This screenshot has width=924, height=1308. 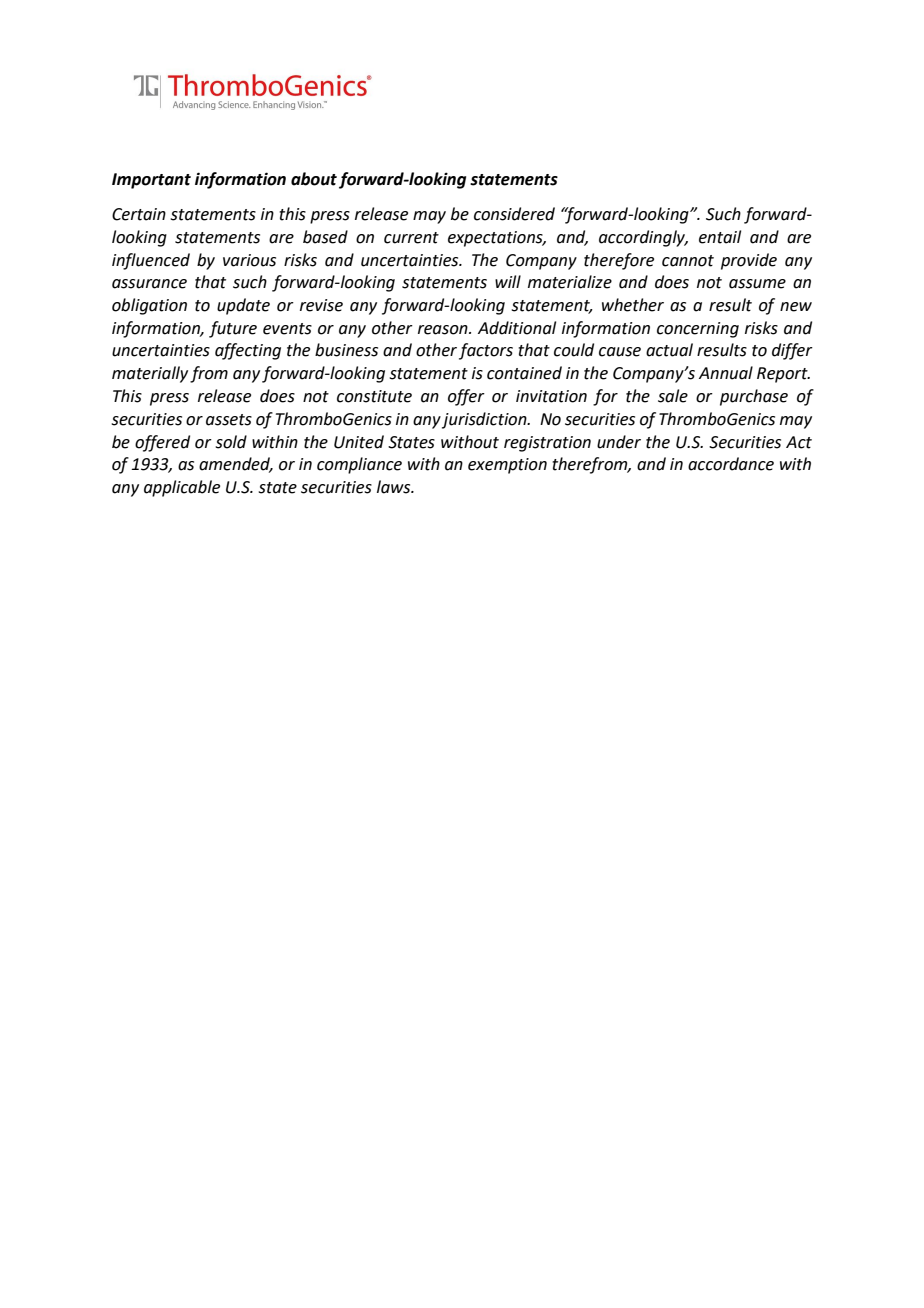 What do you see at coordinates (182, 488) in the screenshot?
I see `applicable` at bounding box center [182, 488].
